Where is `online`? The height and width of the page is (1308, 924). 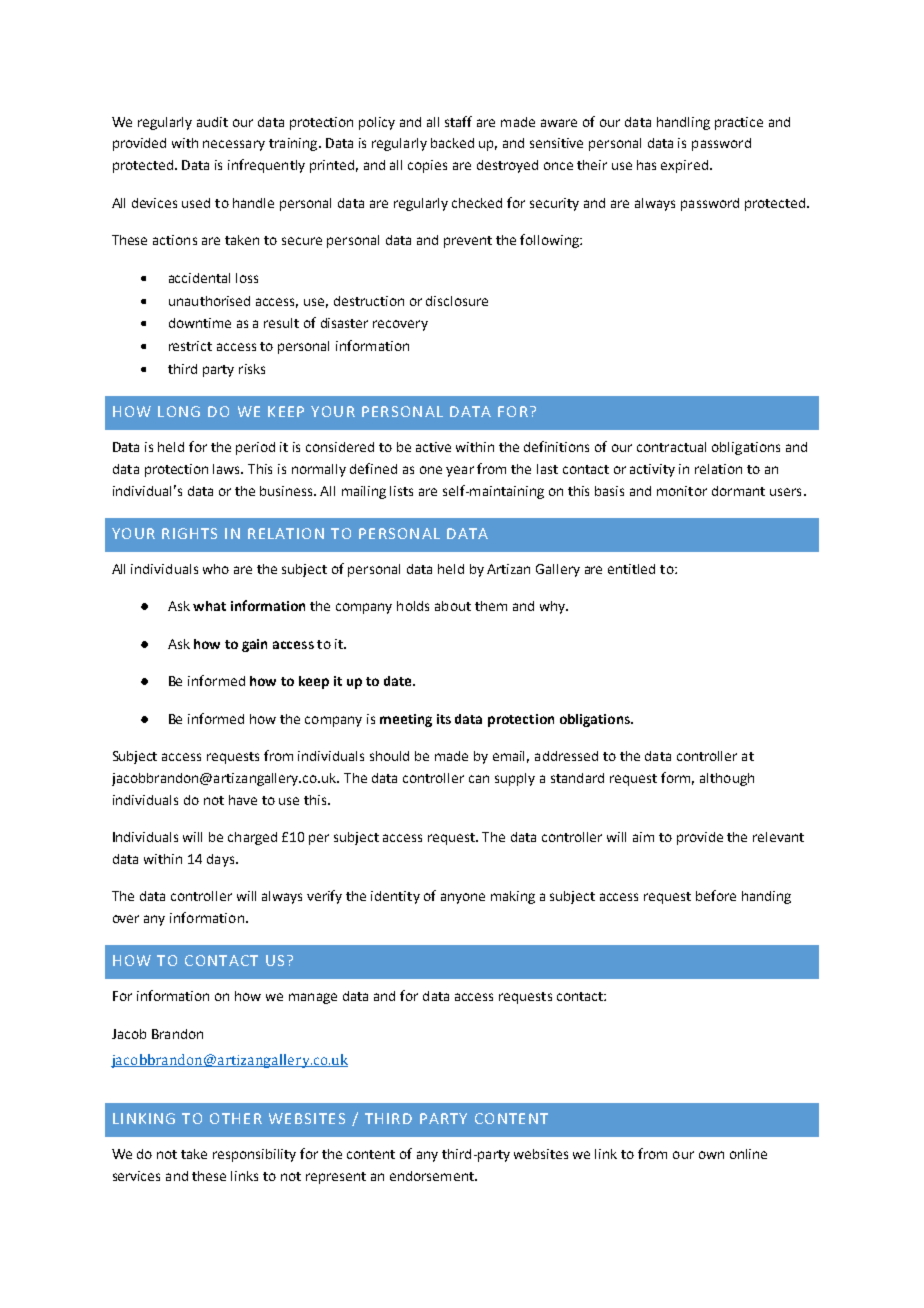
online is located at coordinates (748, 1154).
